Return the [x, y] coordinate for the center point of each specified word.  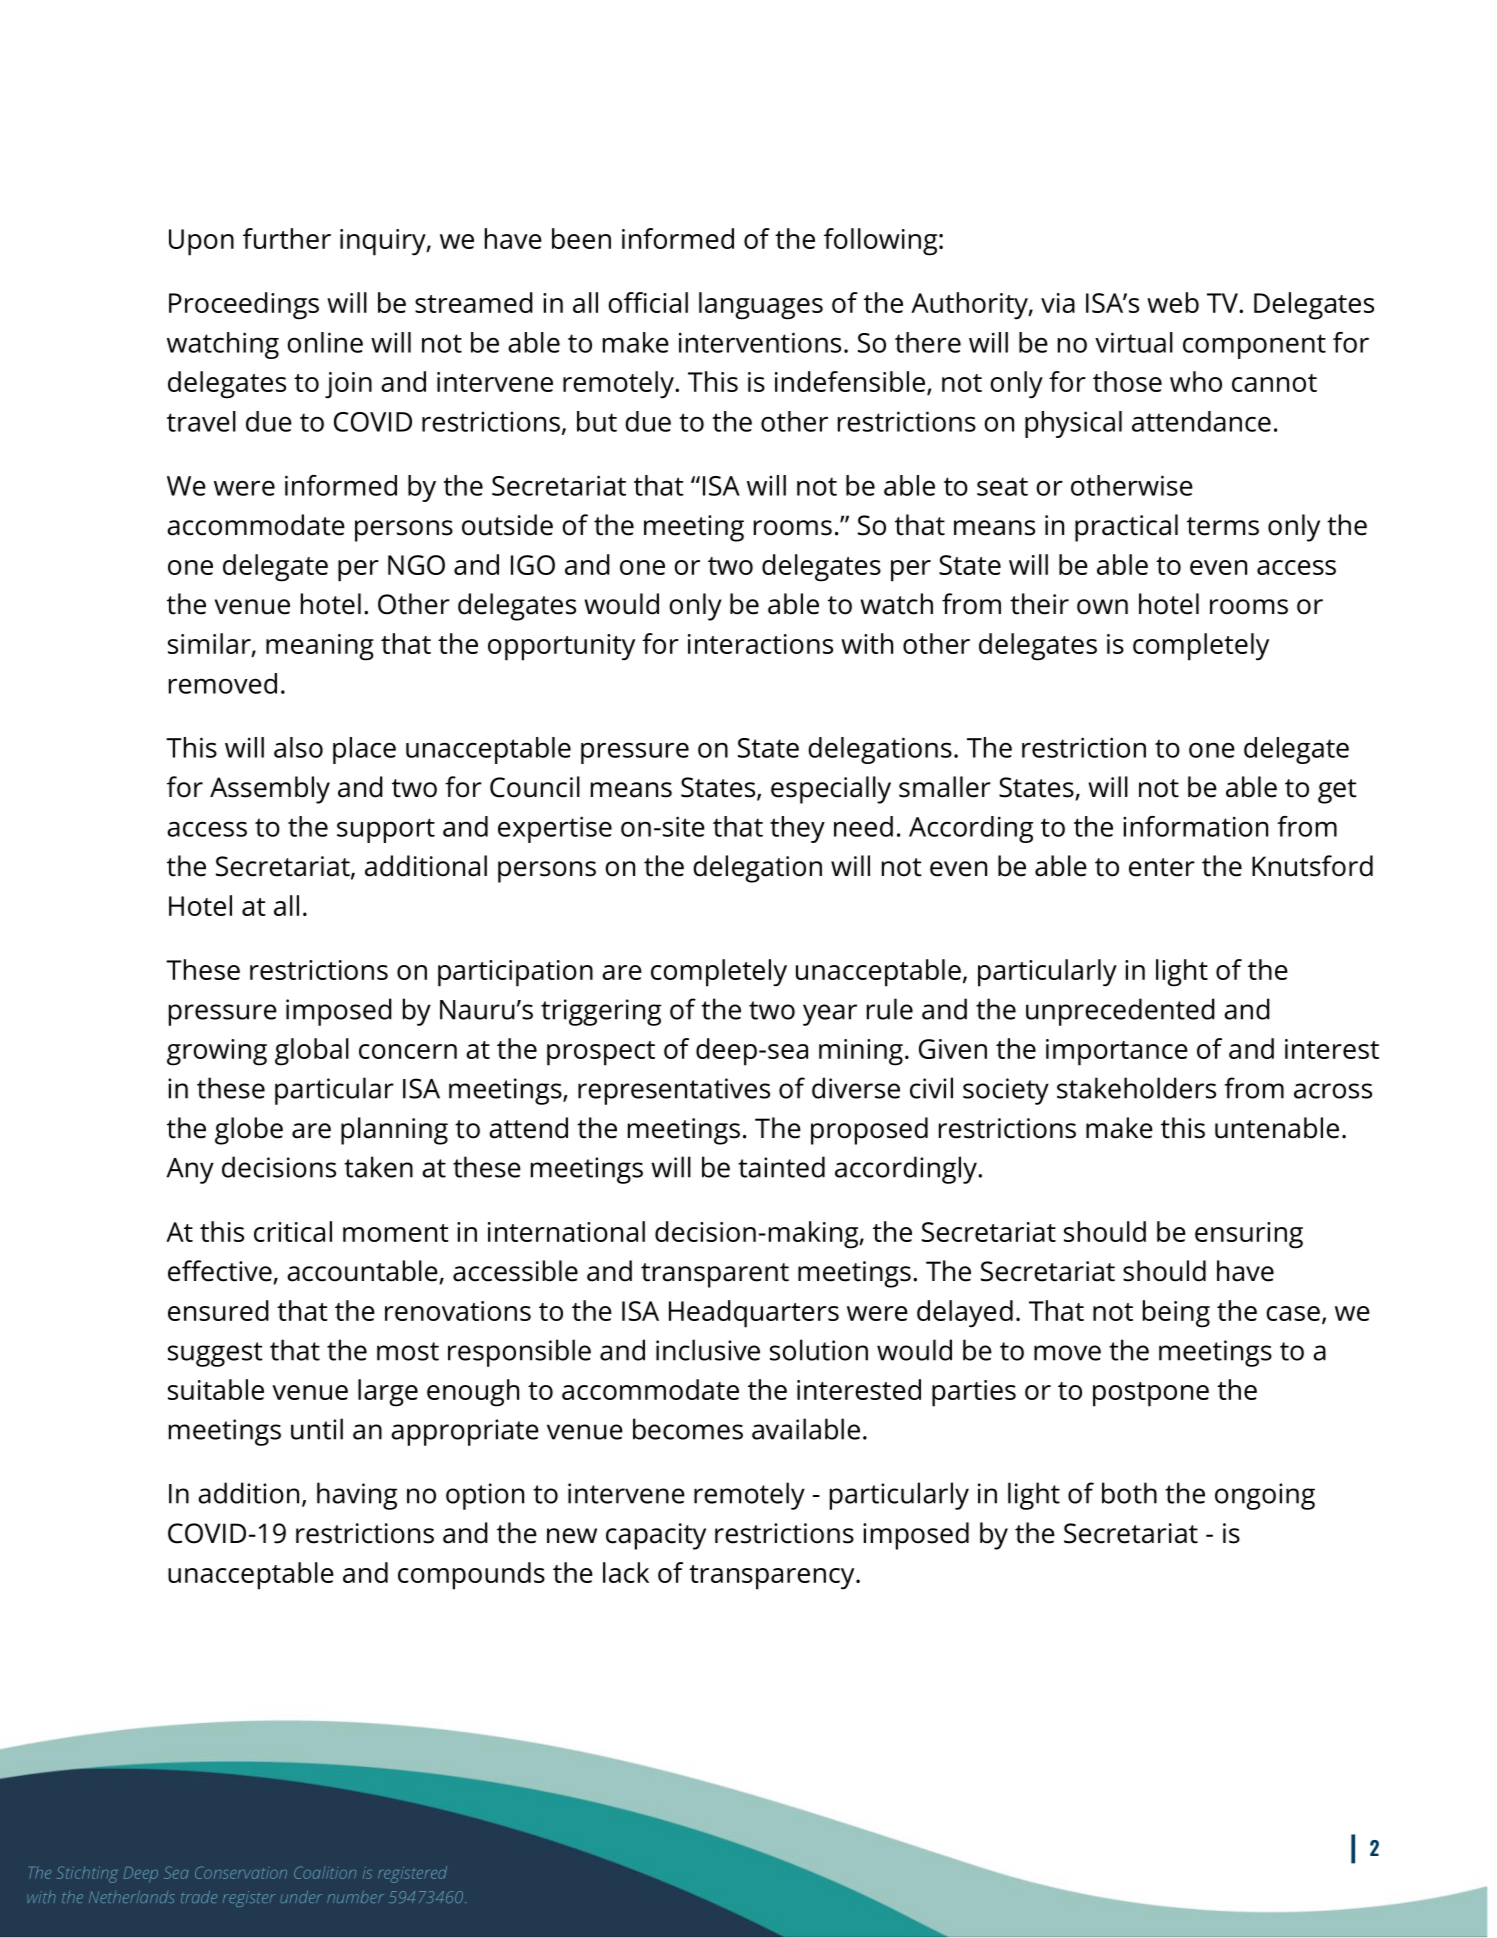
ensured [218, 1310]
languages [761, 306]
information [1195, 826]
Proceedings [244, 306]
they [797, 829]
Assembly [270, 790]
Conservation [241, 1872]
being [1176, 1314]
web [1173, 302]
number [355, 1896]
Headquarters [754, 1314]
